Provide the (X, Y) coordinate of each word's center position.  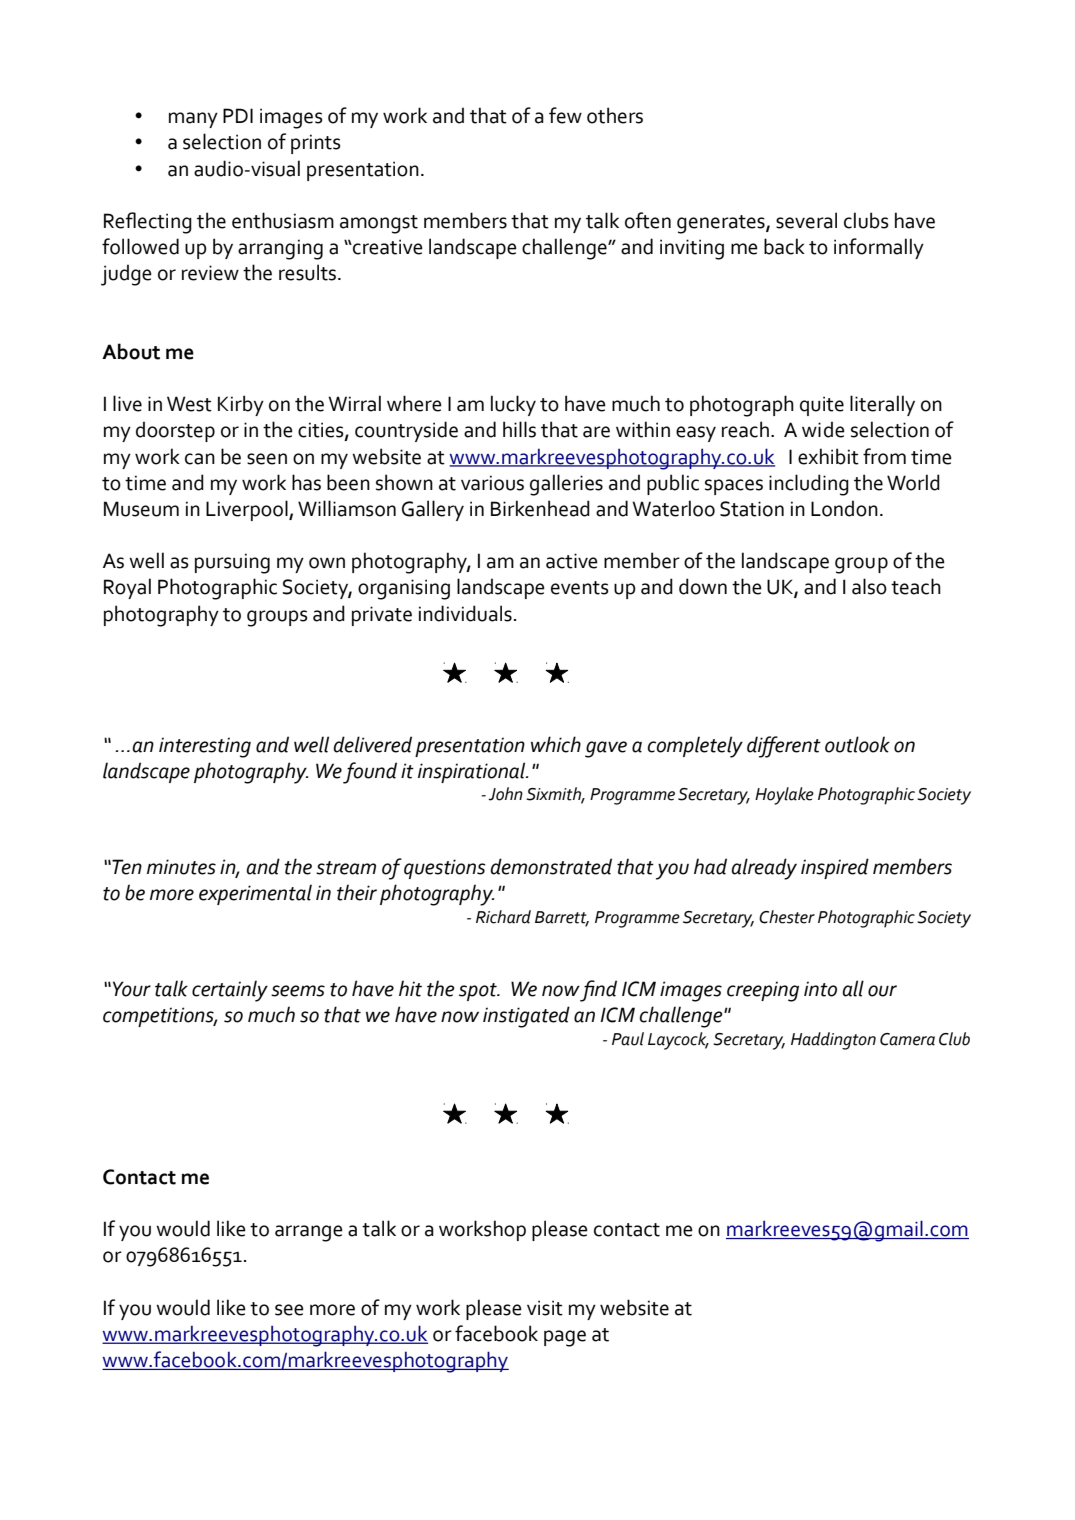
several (806, 220)
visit (545, 1308)
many (193, 120)
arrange (309, 1233)
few (565, 115)
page (565, 1338)
